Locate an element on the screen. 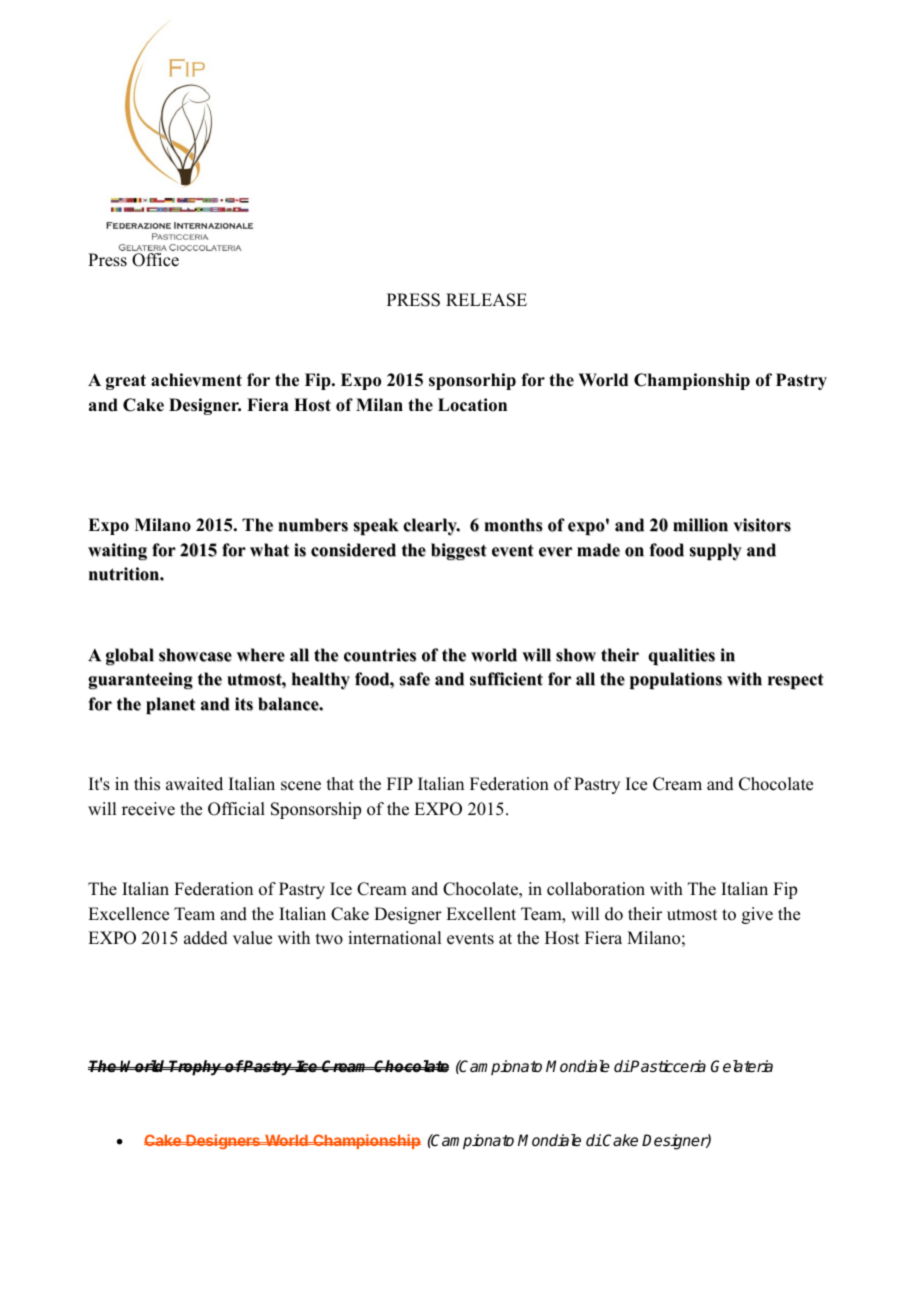 This screenshot has height=1308, width=924. Location is located at coordinates (472, 405).
